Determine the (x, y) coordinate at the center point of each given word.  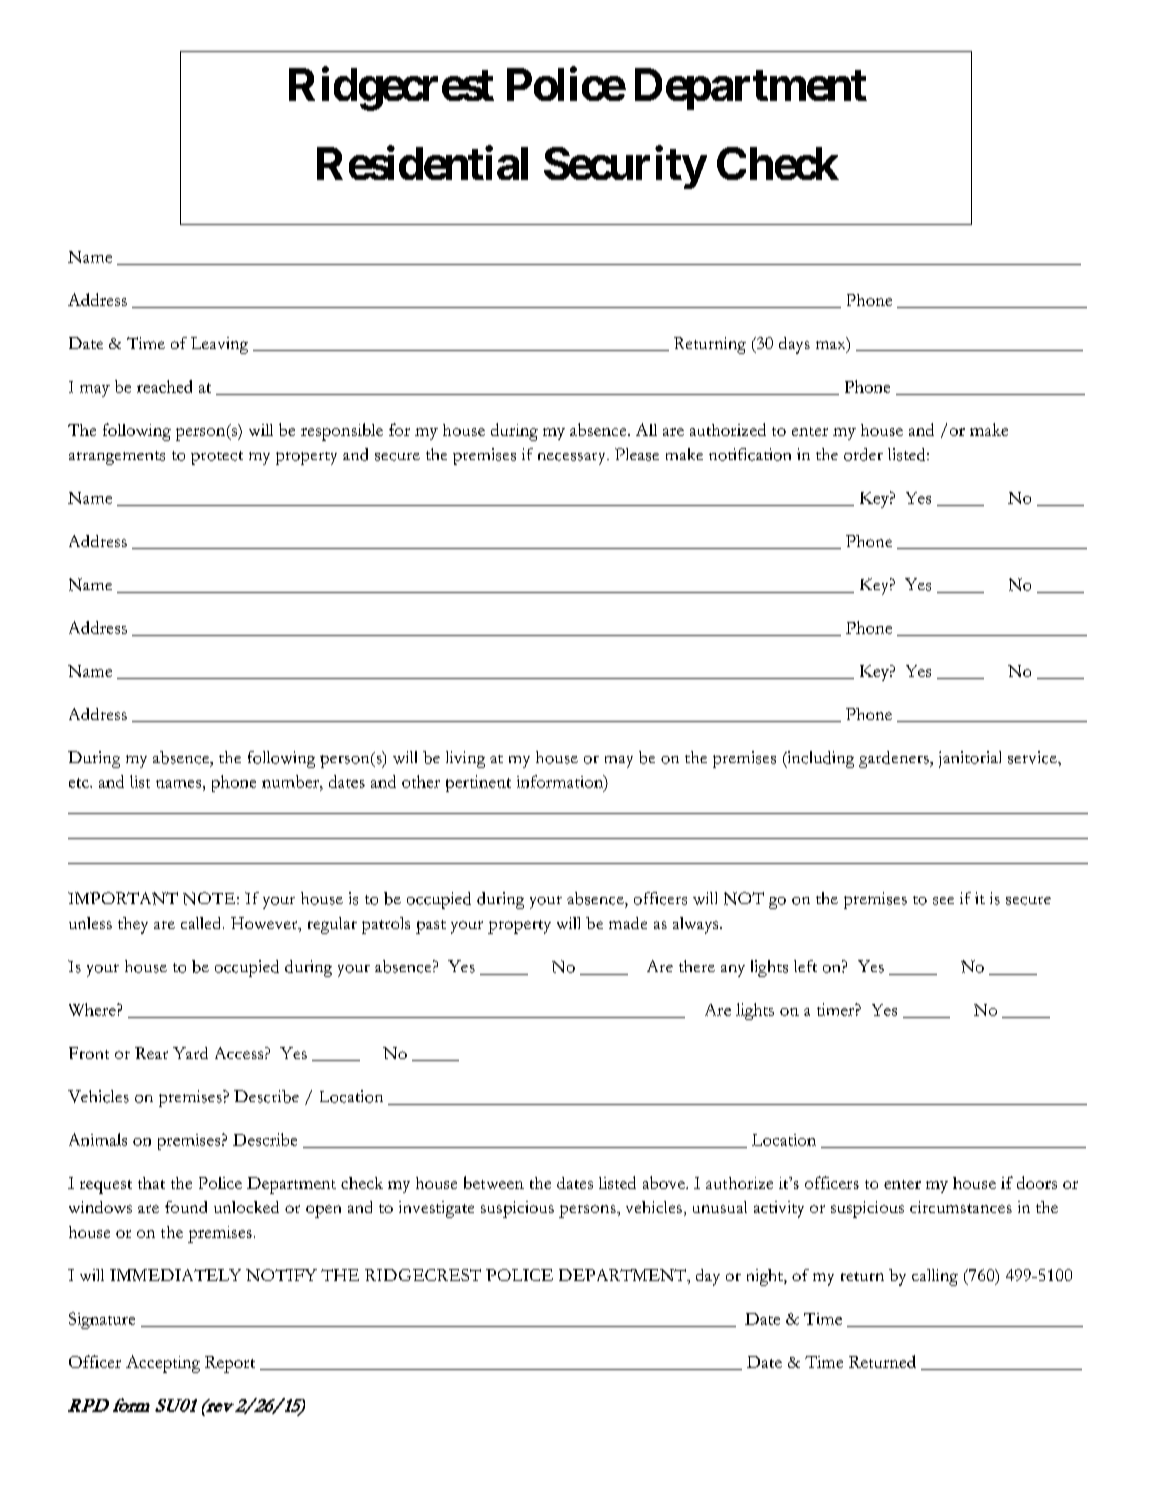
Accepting (163, 1364)
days (794, 345)
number (291, 781)
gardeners (895, 759)
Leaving (219, 345)
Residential (422, 163)
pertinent (478, 783)
